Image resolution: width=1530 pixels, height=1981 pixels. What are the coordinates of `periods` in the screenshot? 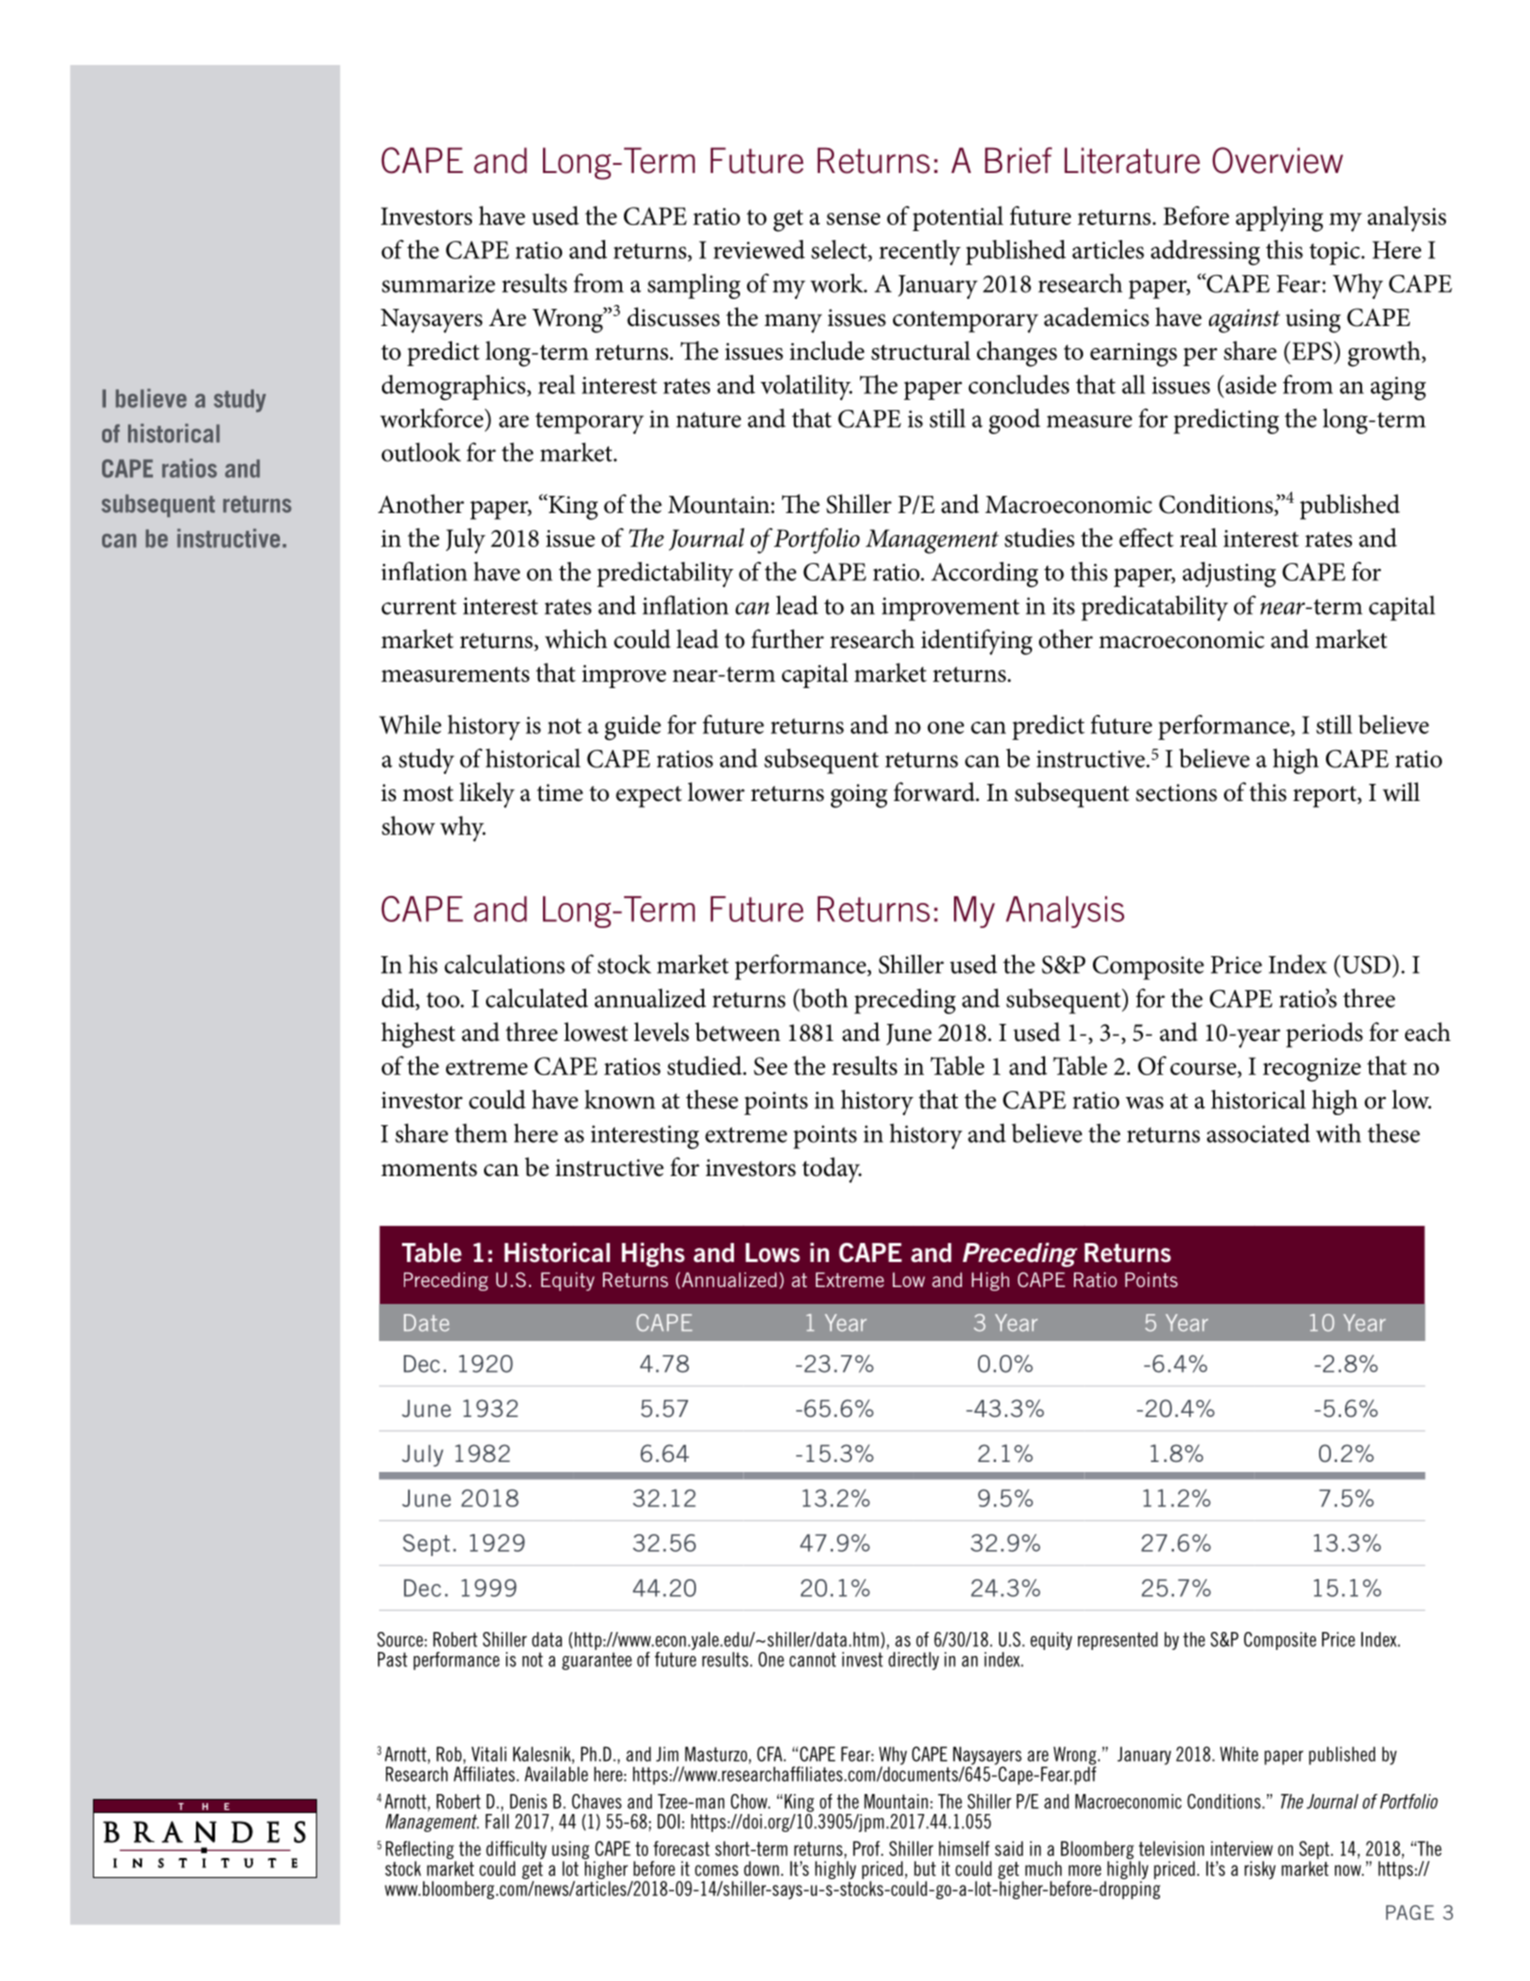 It's located at (1324, 1035).
